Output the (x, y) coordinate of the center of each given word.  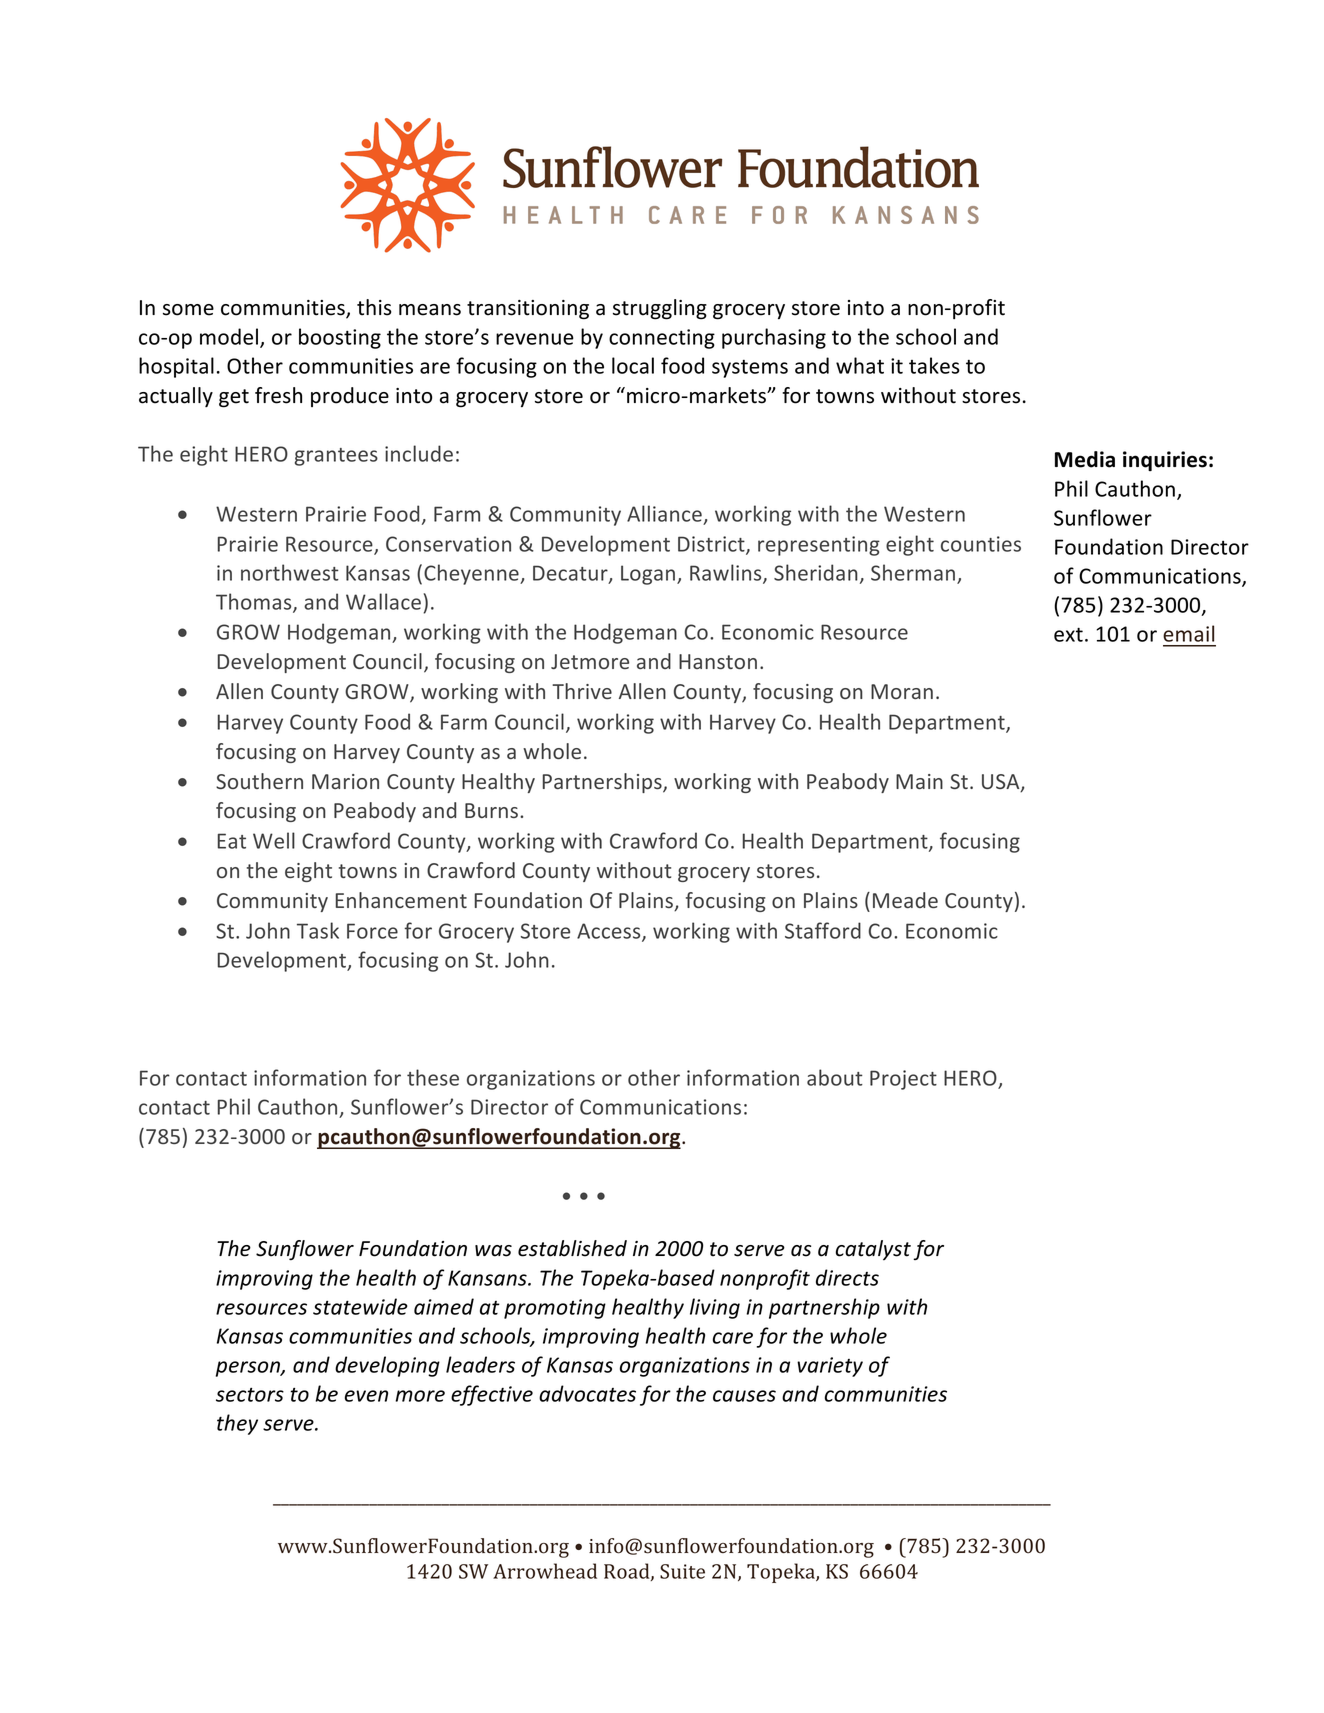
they (237, 1424)
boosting (340, 338)
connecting (662, 339)
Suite (682, 1571)
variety (830, 1367)
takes (934, 365)
